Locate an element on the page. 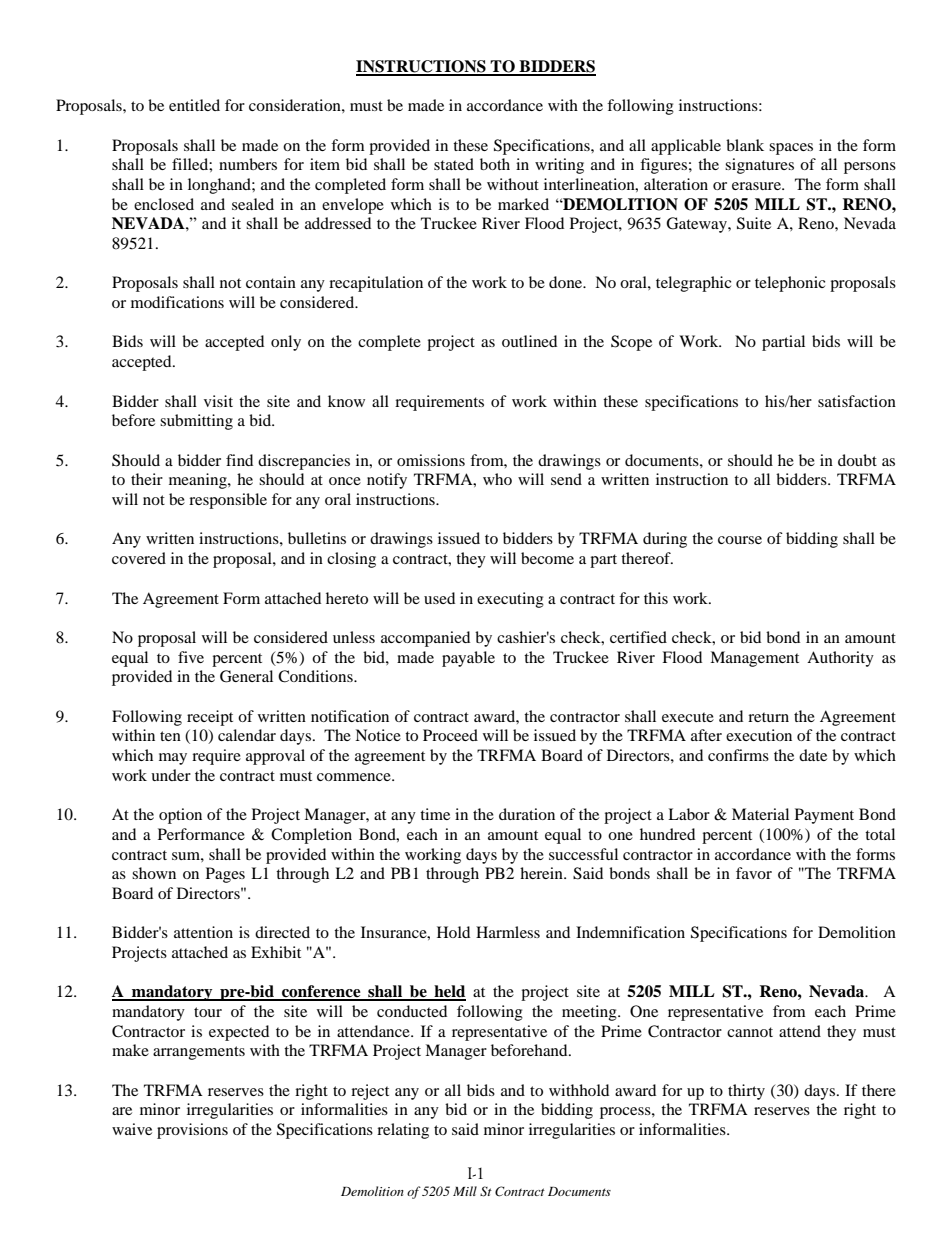  both is located at coordinates (495, 164).
